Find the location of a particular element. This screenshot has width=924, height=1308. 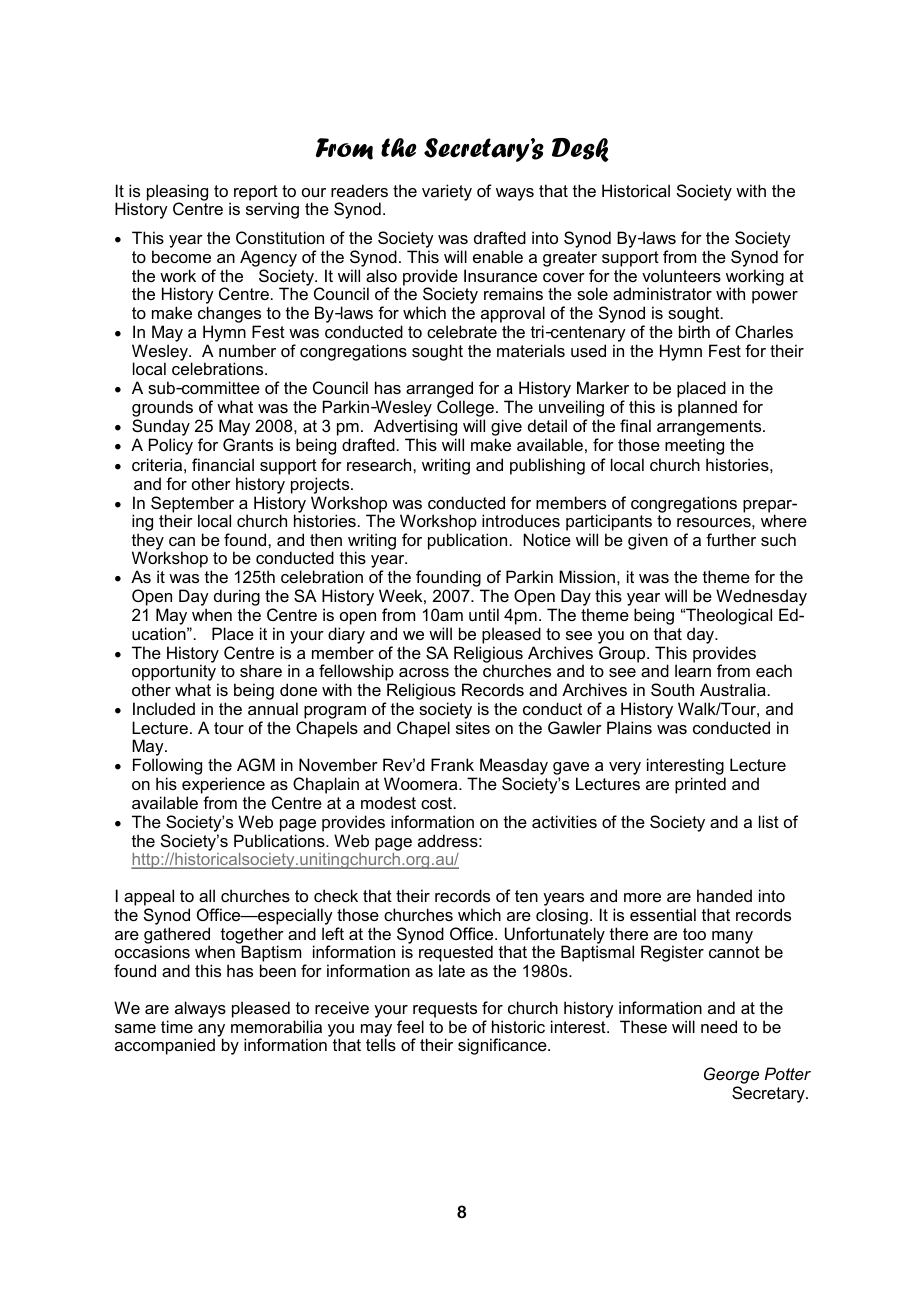

time is located at coordinates (177, 1026).
